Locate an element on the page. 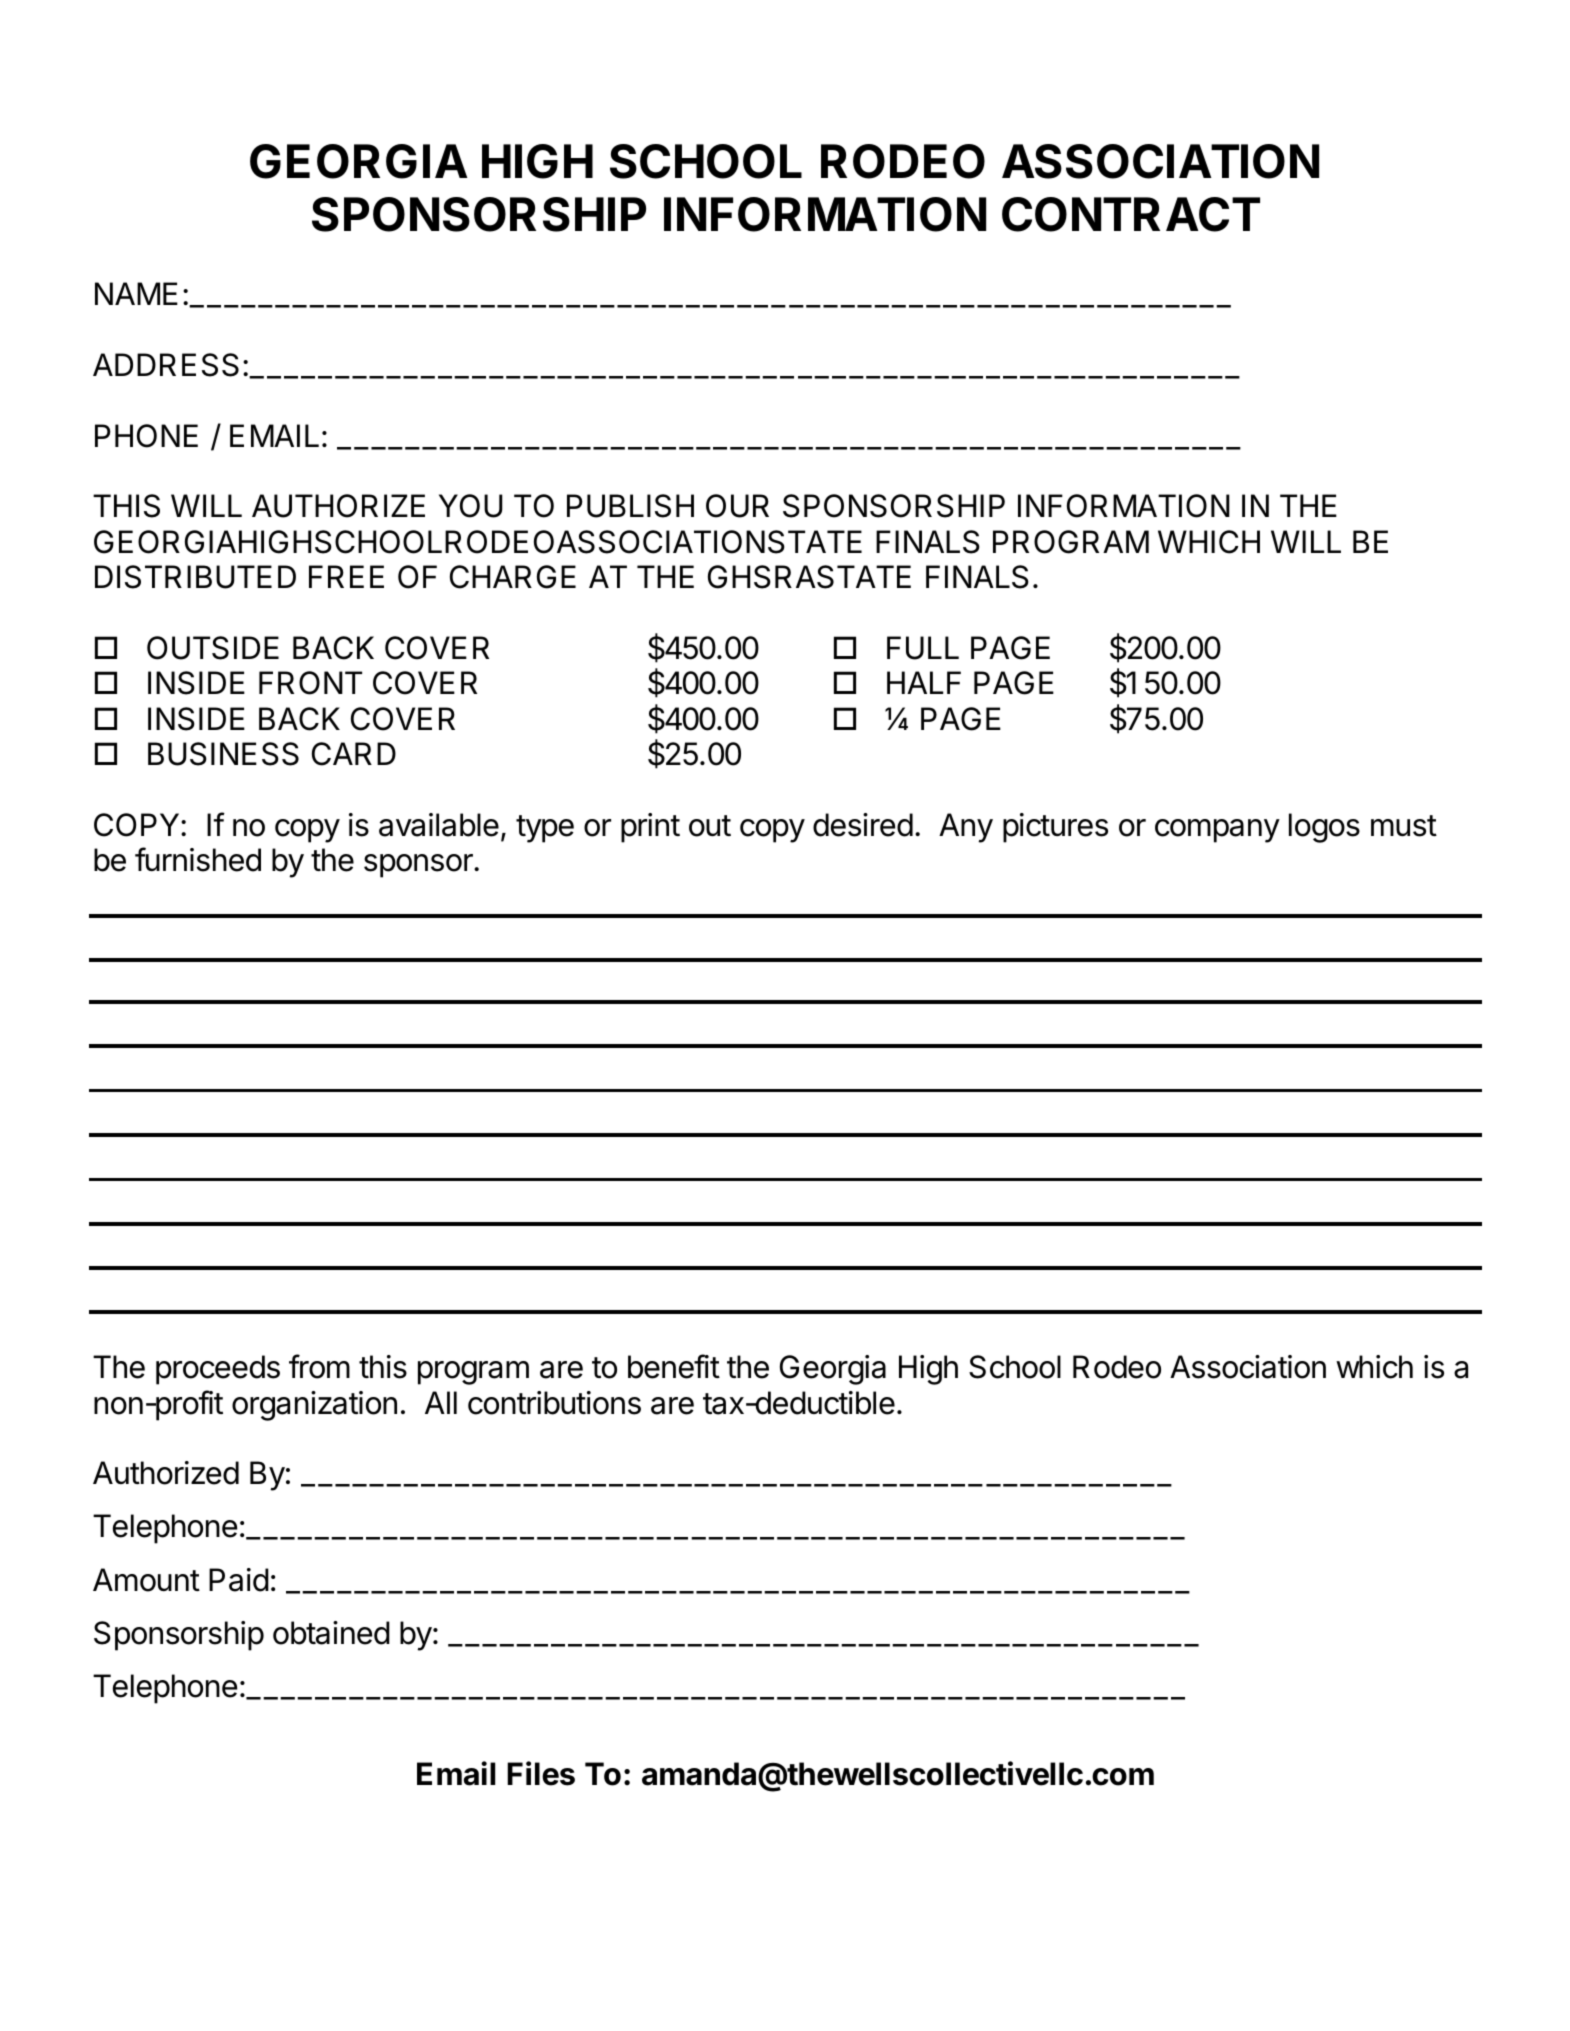 Image resolution: width=1570 pixels, height=2031 pixels. OUR is located at coordinates (737, 506).
